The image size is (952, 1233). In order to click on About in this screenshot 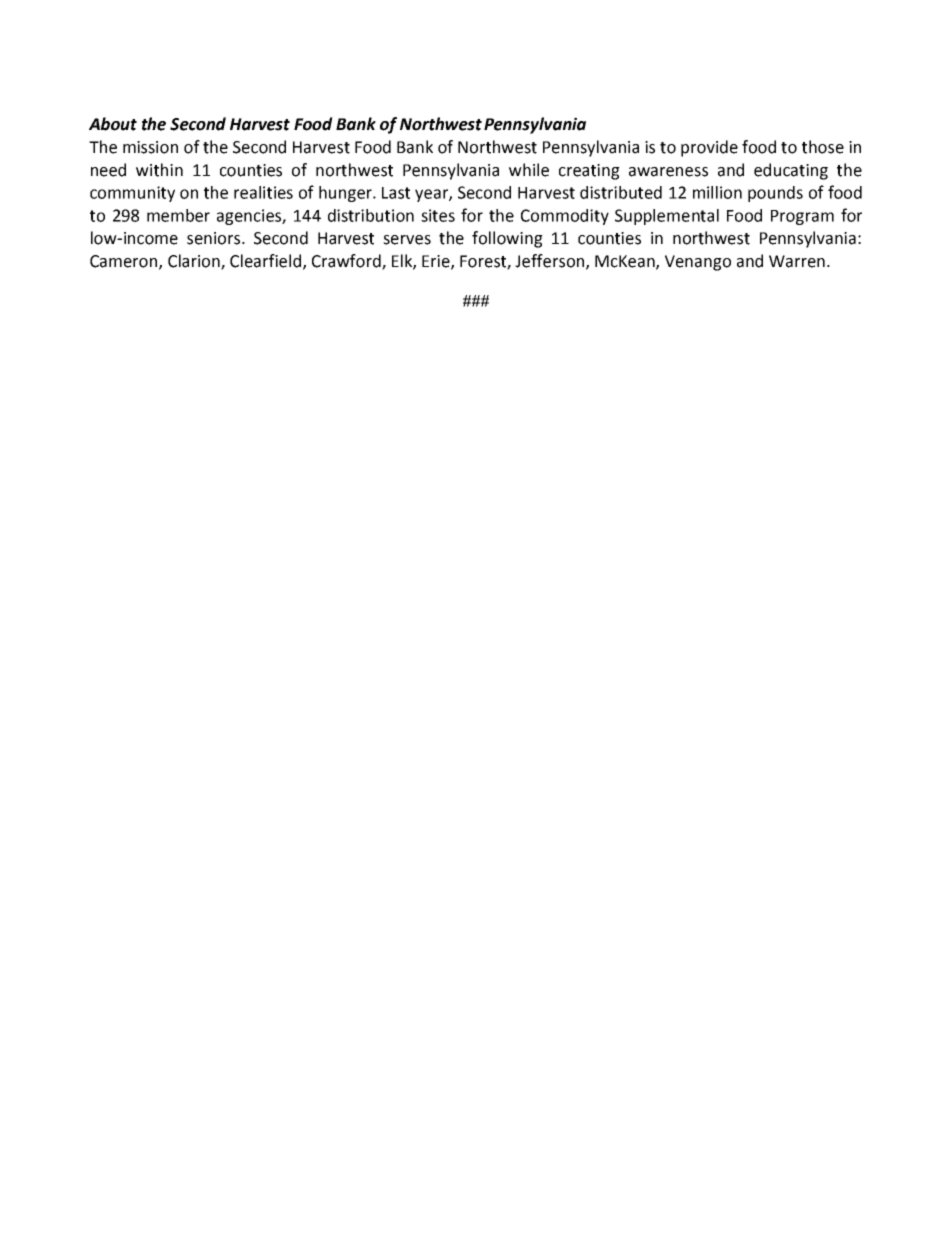, I will do `click(113, 124)`.
